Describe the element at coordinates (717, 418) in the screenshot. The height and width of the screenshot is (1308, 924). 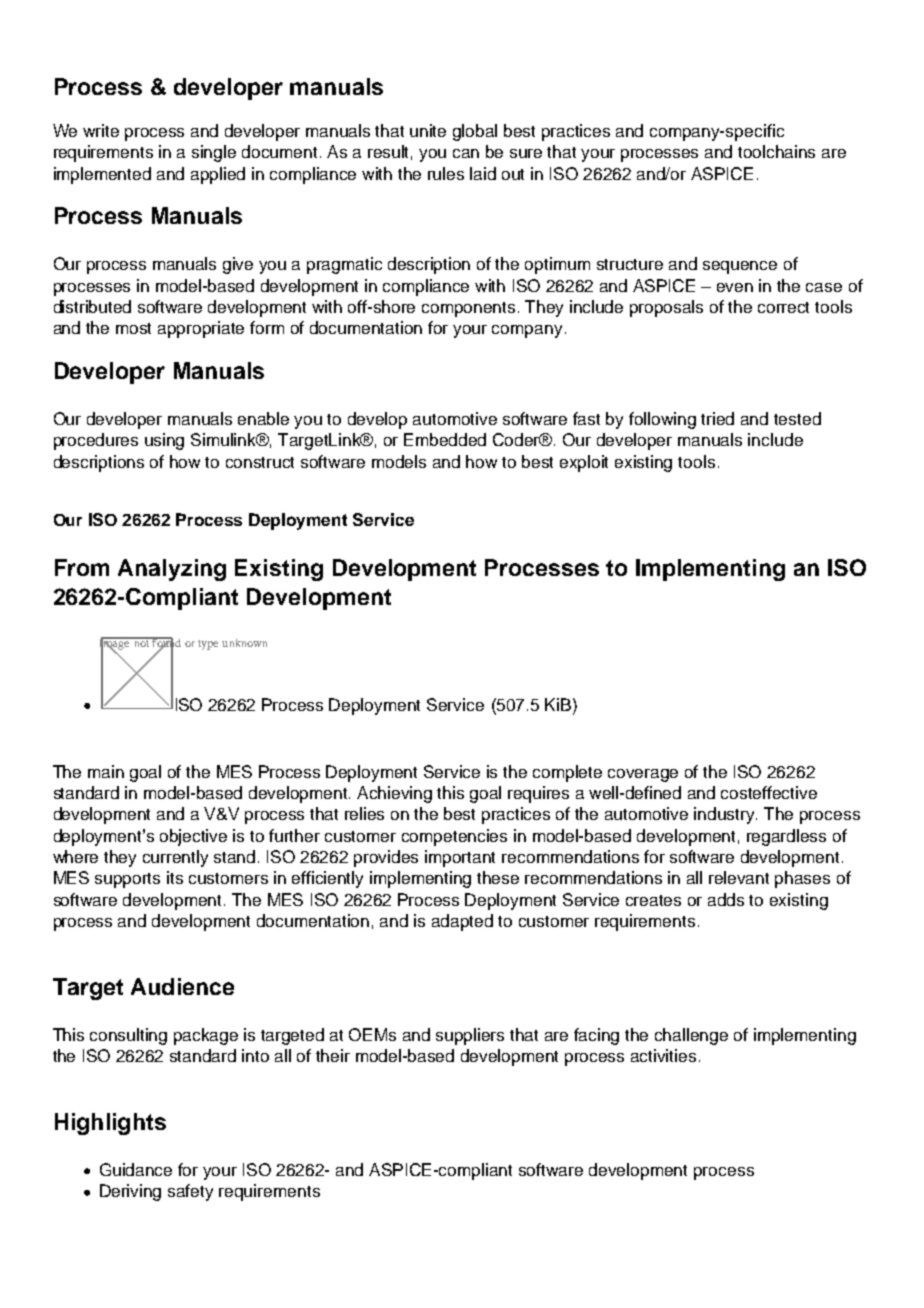
I see `tried` at that location.
